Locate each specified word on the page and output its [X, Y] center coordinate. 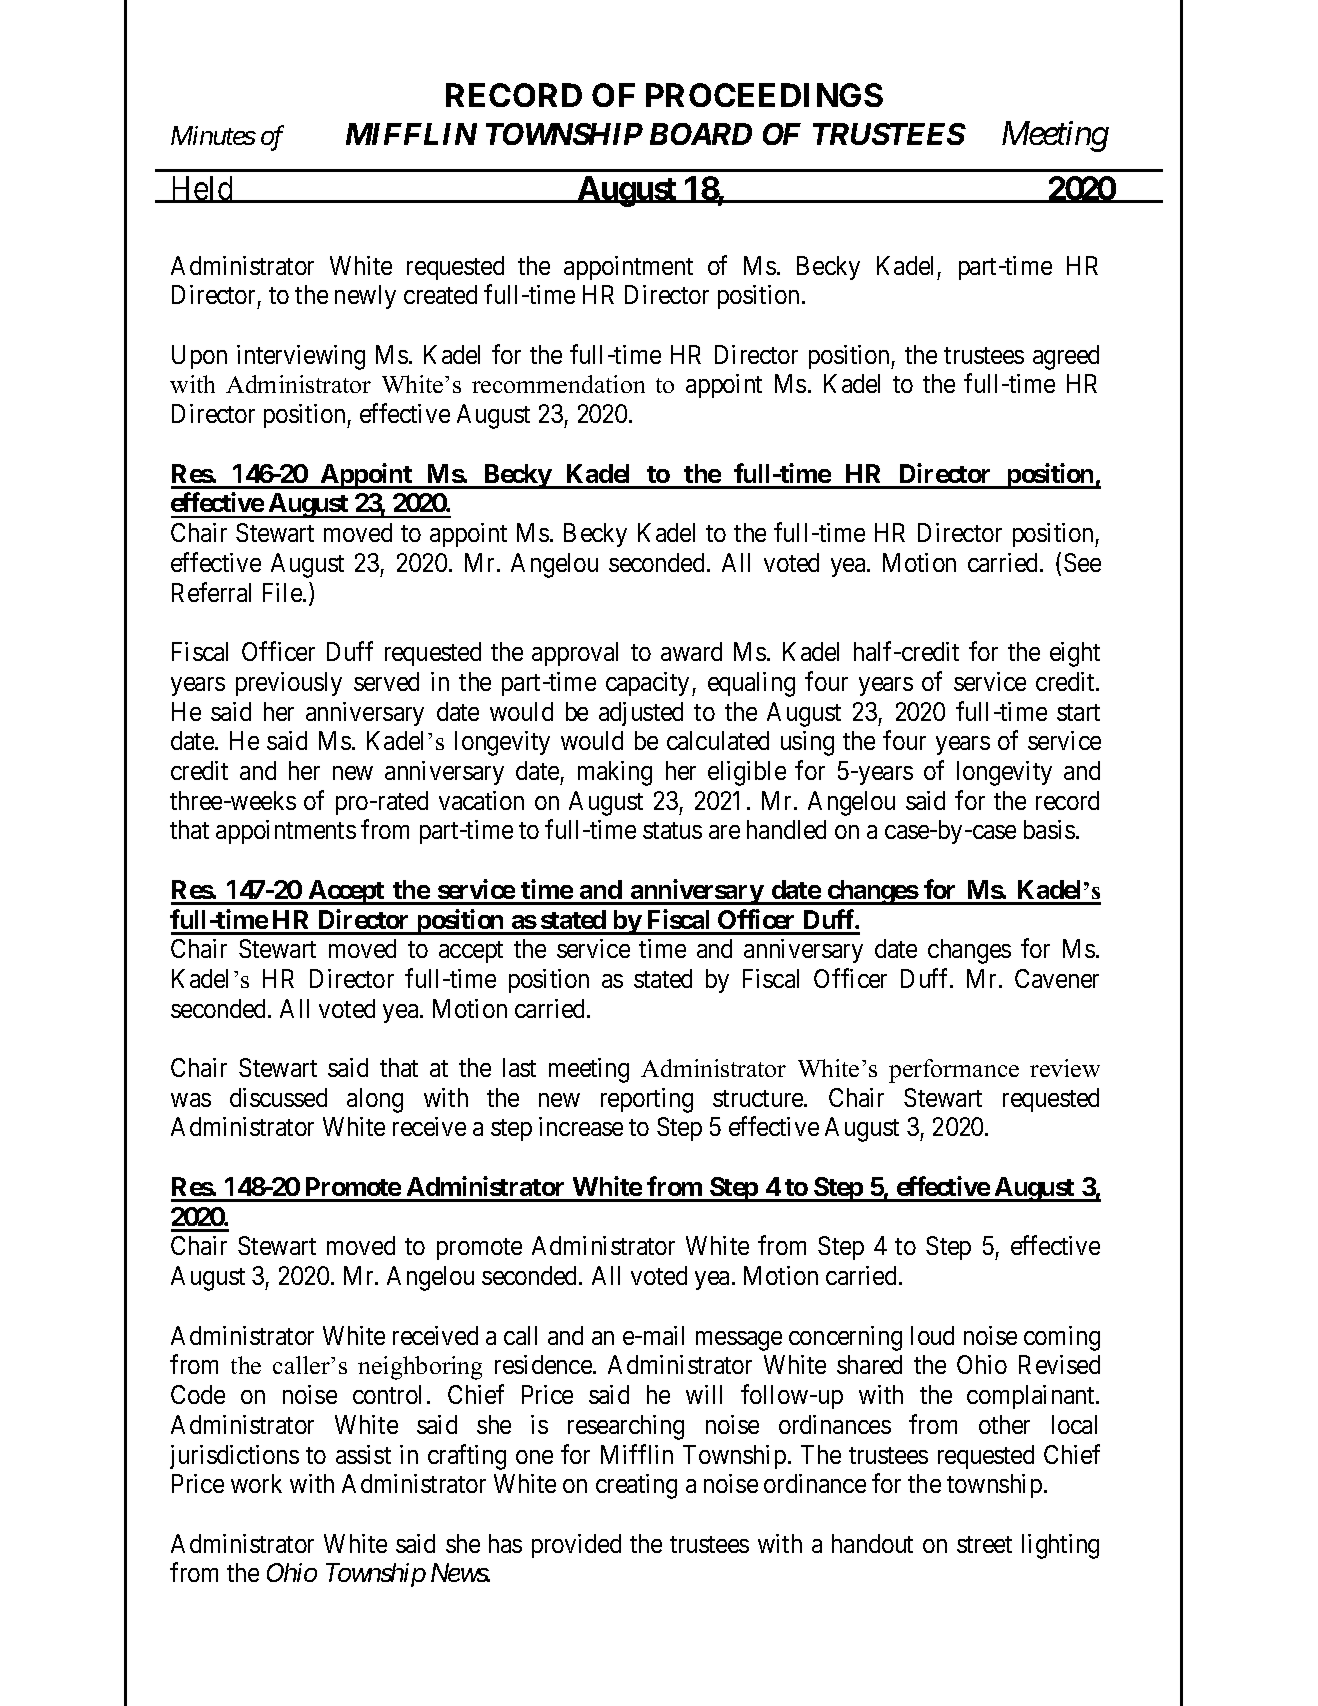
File [283, 592]
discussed [278, 1097]
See [1082, 562]
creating [636, 1486]
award [691, 651]
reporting [647, 1100]
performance [954, 1071]
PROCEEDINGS [764, 95]
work [256, 1483]
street [984, 1544]
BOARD [701, 134]
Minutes [213, 135]
